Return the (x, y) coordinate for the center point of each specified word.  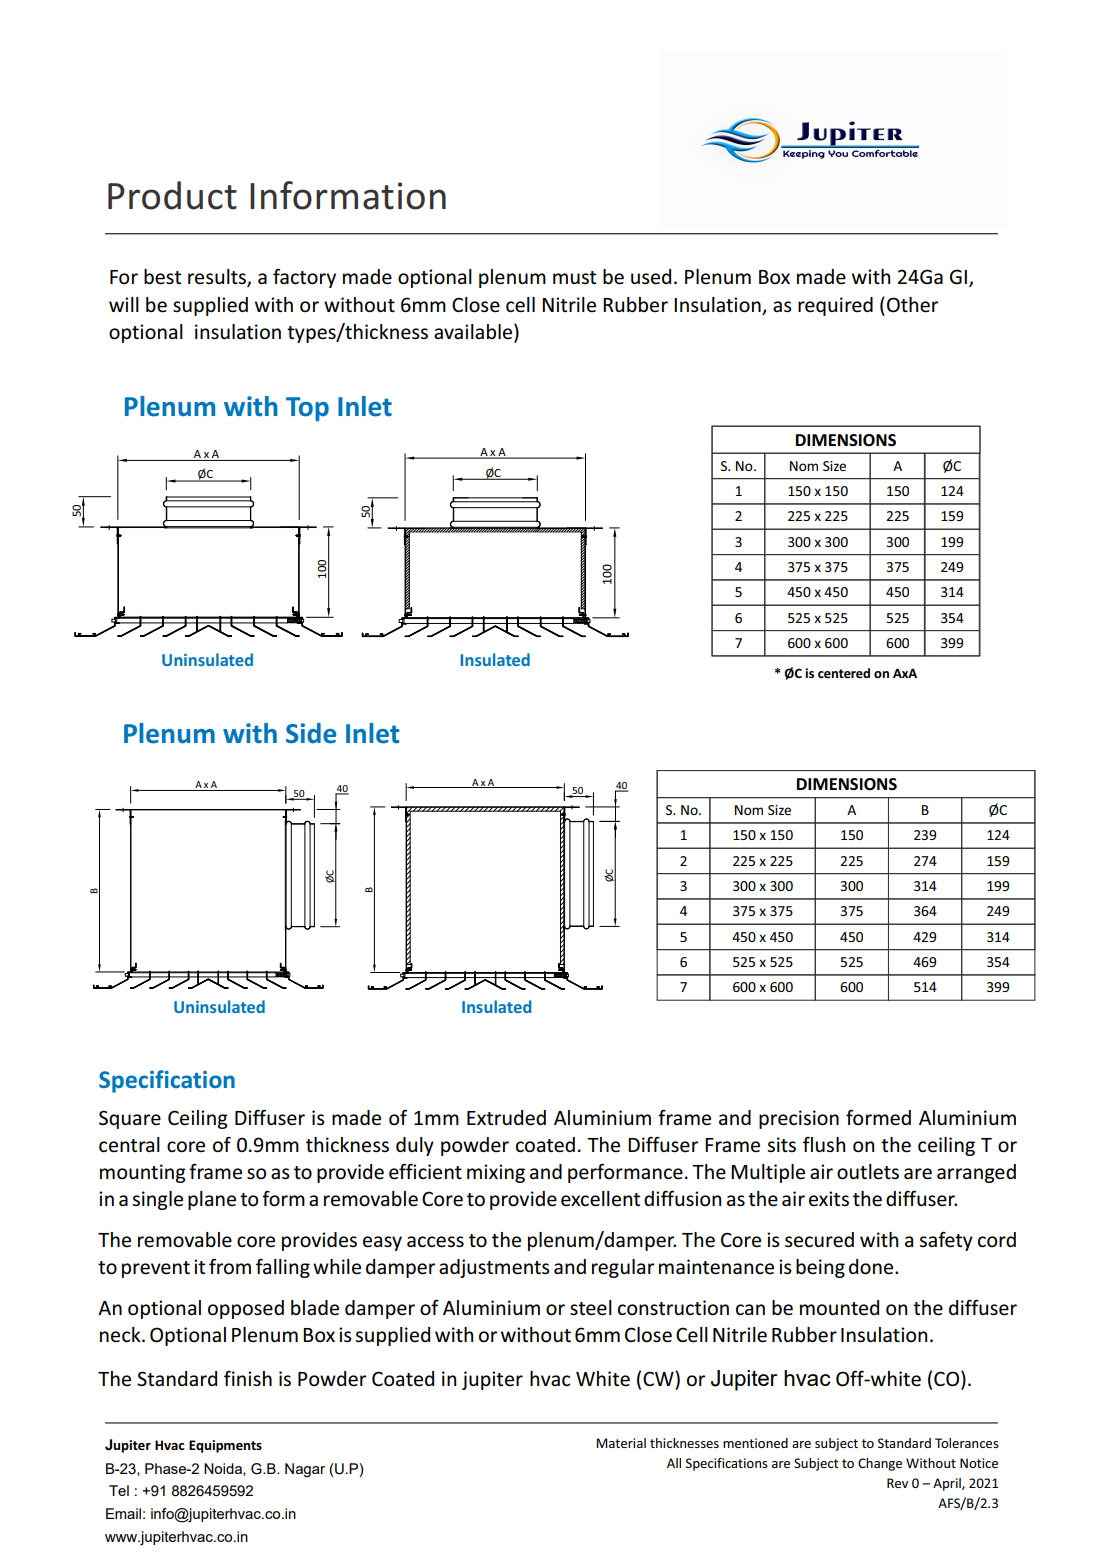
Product (172, 195)
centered (844, 673)
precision (799, 1119)
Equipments (225, 1446)
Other (912, 305)
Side (311, 733)
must (574, 277)
